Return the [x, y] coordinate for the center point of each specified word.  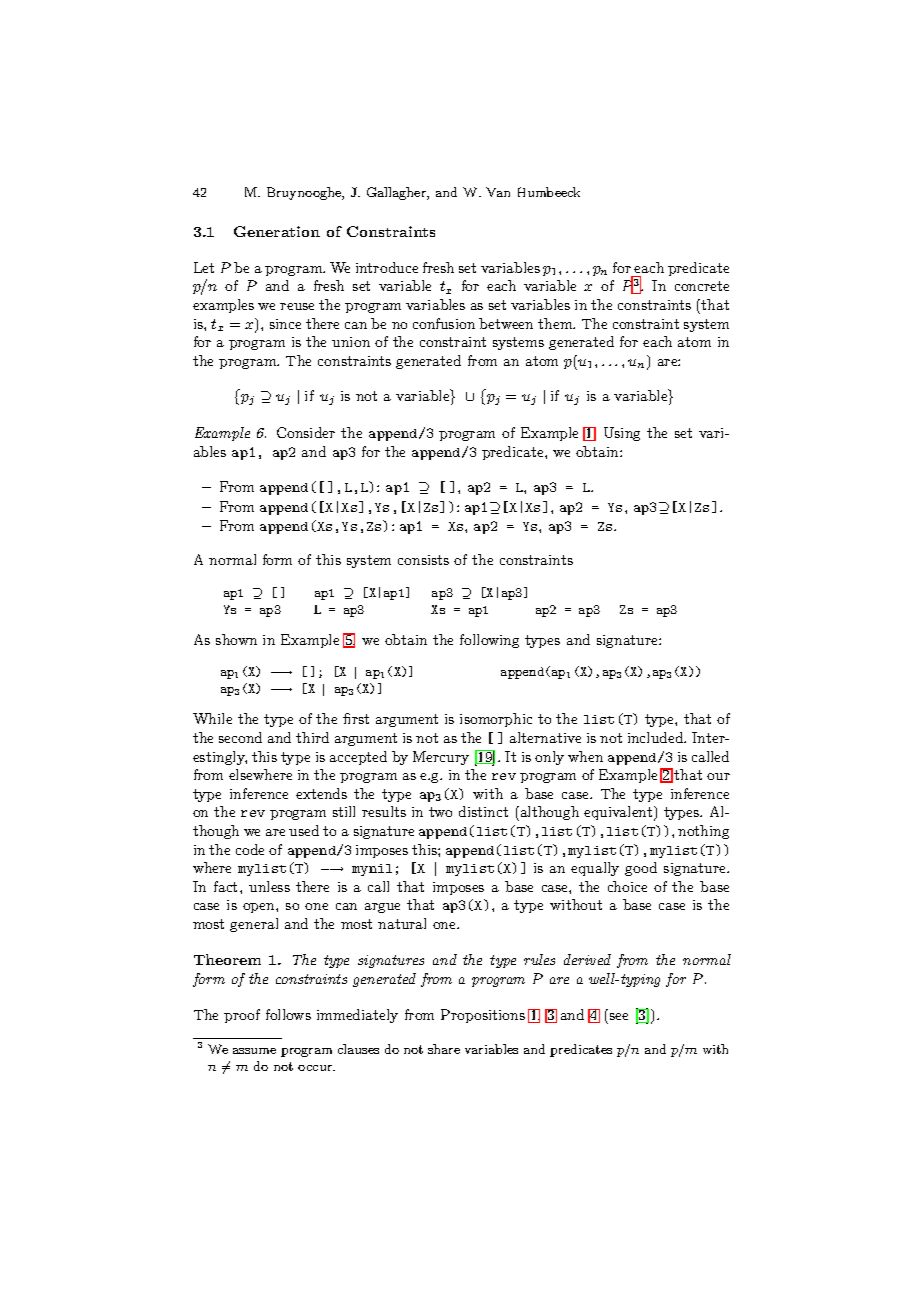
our [718, 776]
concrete [702, 286]
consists [423, 560]
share [444, 1049]
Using [622, 434]
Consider [306, 432]
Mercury [441, 758]
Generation [277, 231]
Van [498, 192]
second [240, 737]
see [617, 1018]
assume [254, 1051]
